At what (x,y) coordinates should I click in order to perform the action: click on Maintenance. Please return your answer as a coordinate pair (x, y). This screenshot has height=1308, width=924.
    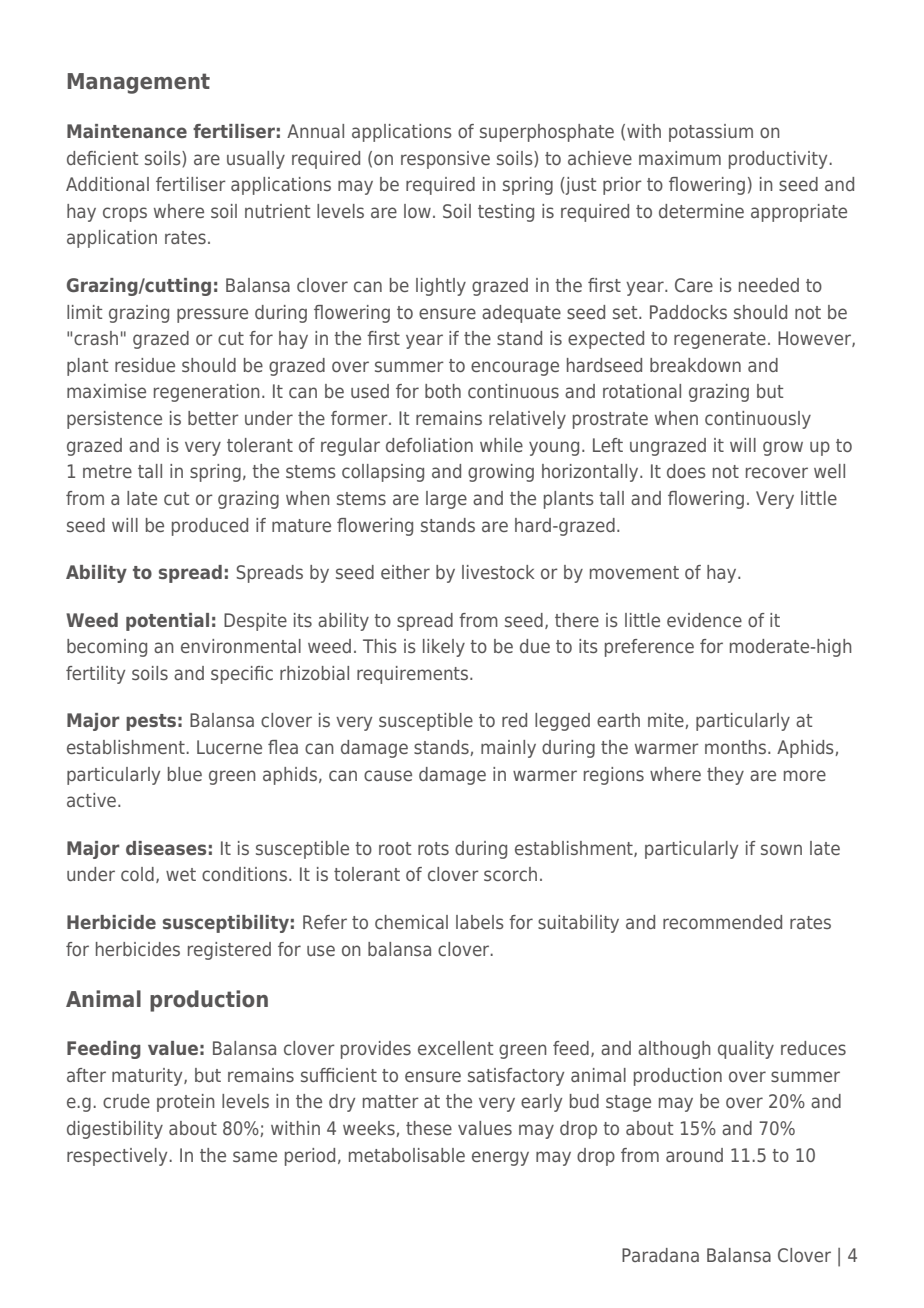
    Looking at the image, I should click on (127, 131).
